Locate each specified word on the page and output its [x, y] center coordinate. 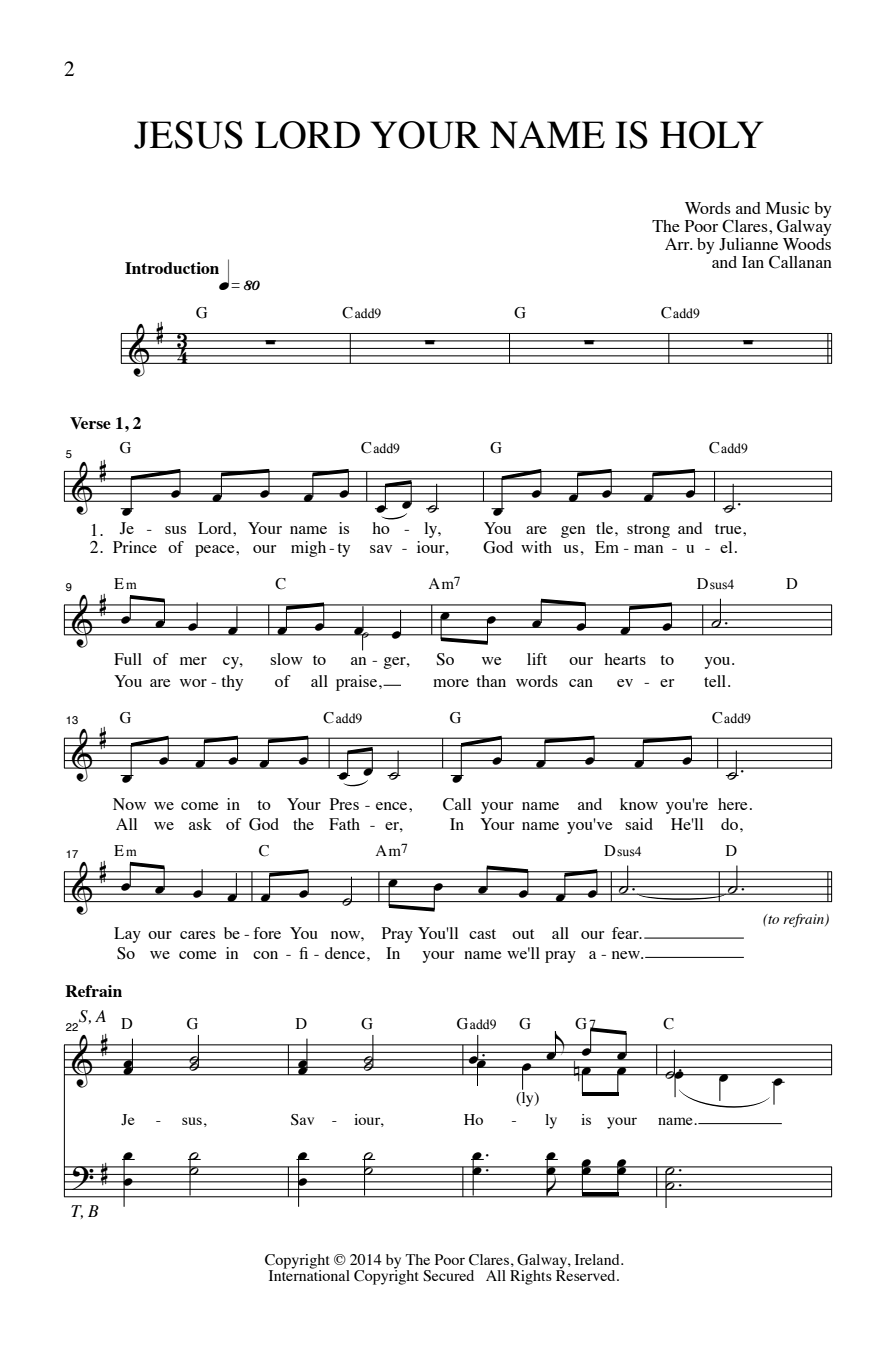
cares [197, 935]
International [309, 1274]
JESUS [188, 135]
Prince [135, 547]
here [733, 804]
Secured [448, 1276]
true [729, 529]
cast [482, 934]
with [536, 547]
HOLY [712, 135]
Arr [678, 244]
